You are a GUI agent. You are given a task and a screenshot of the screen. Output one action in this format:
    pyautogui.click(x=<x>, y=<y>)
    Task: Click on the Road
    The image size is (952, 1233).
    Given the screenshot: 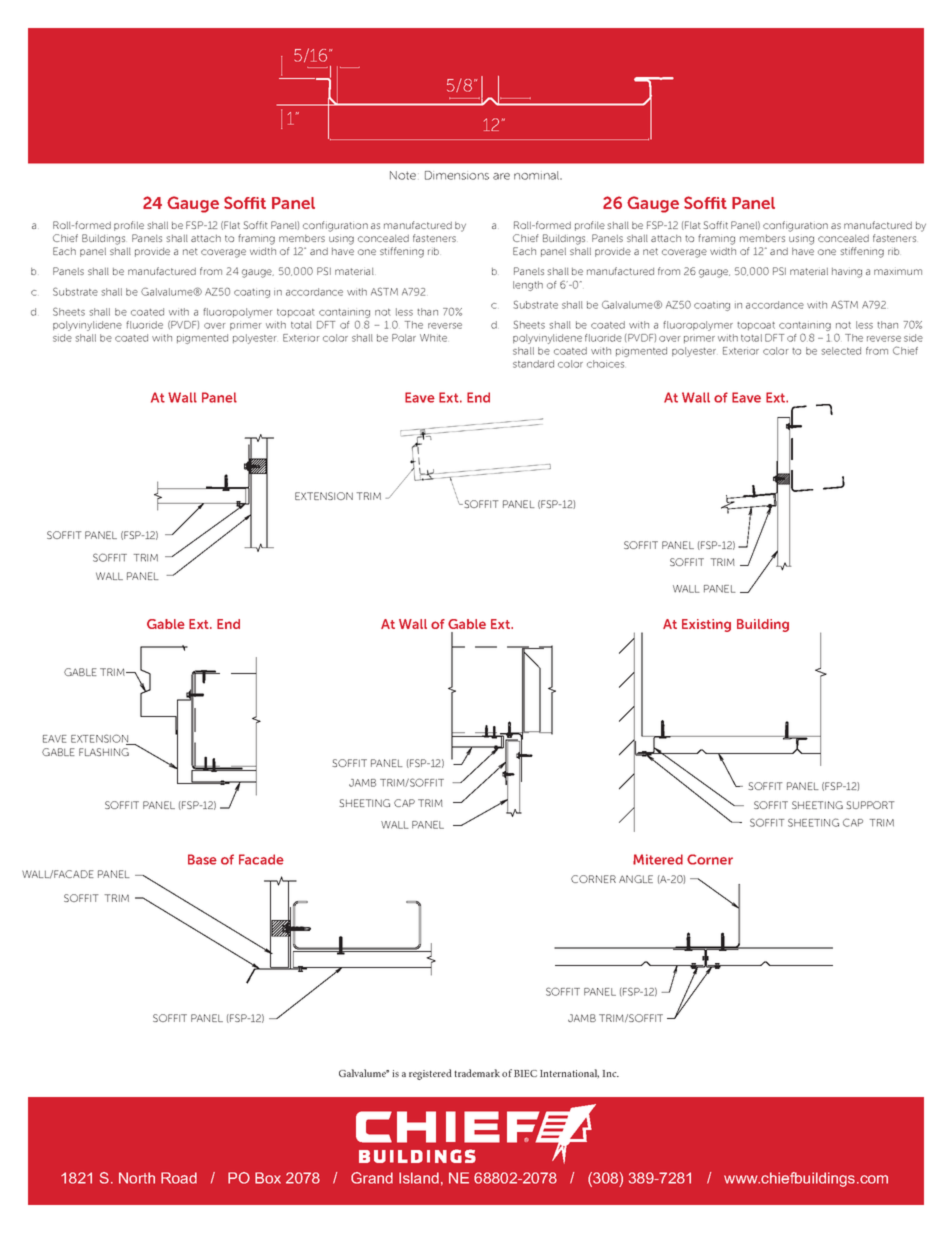 What is the action you would take?
    pyautogui.click(x=179, y=1178)
